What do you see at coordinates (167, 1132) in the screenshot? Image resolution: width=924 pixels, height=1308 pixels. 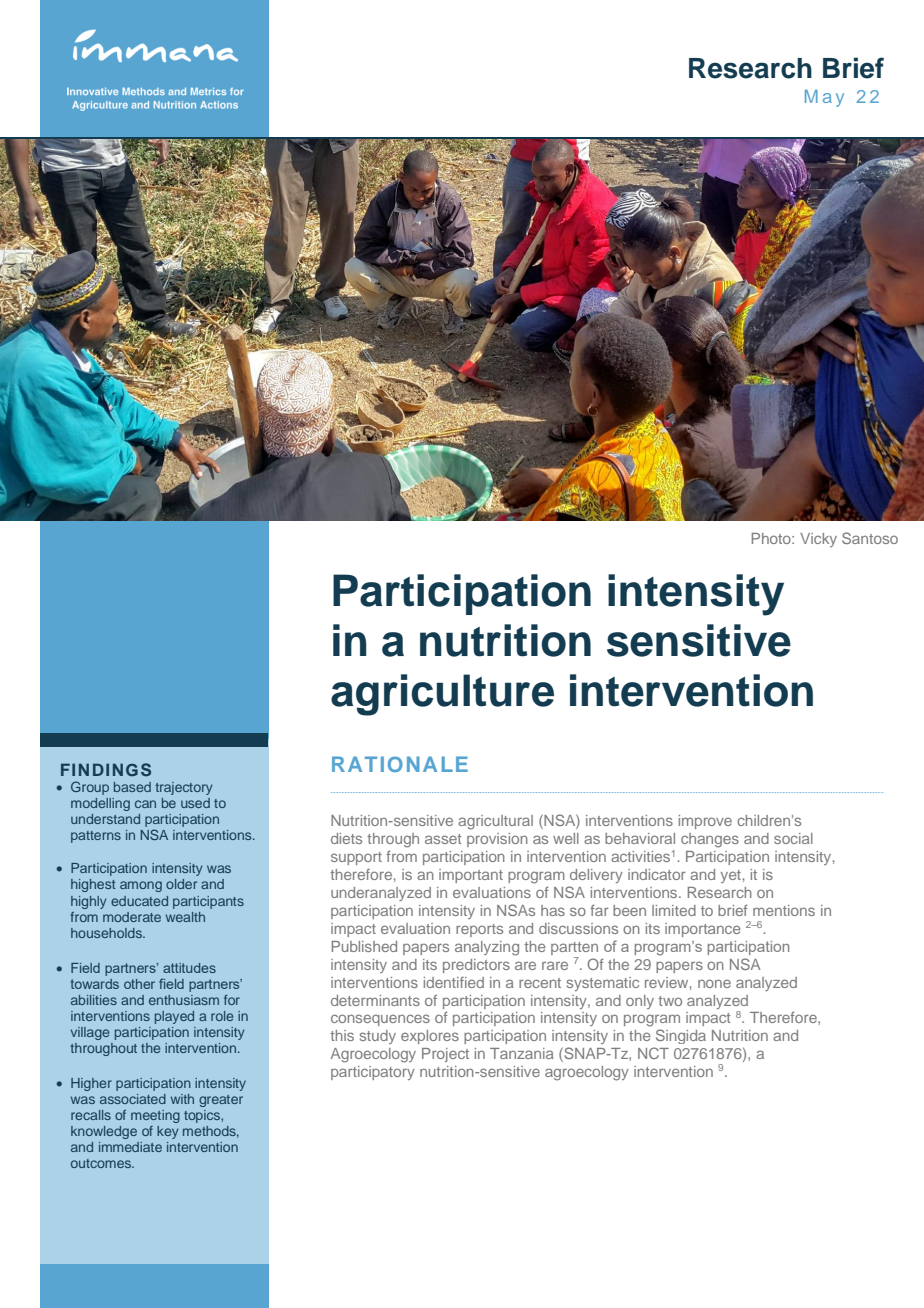 I see `key` at bounding box center [167, 1132].
